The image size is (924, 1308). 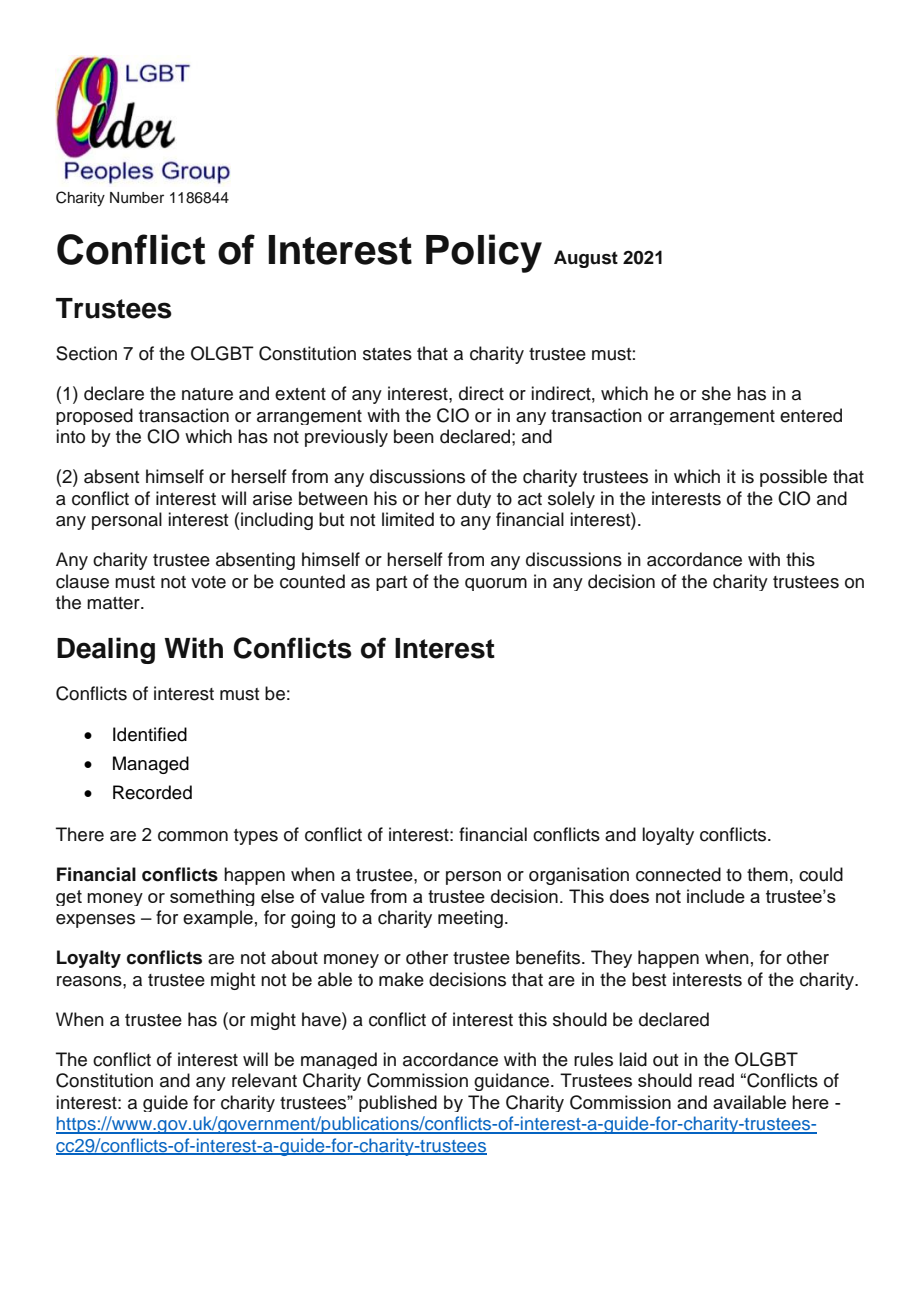 What do you see at coordinates (264, 1080) in the image?
I see `relevant` at bounding box center [264, 1080].
